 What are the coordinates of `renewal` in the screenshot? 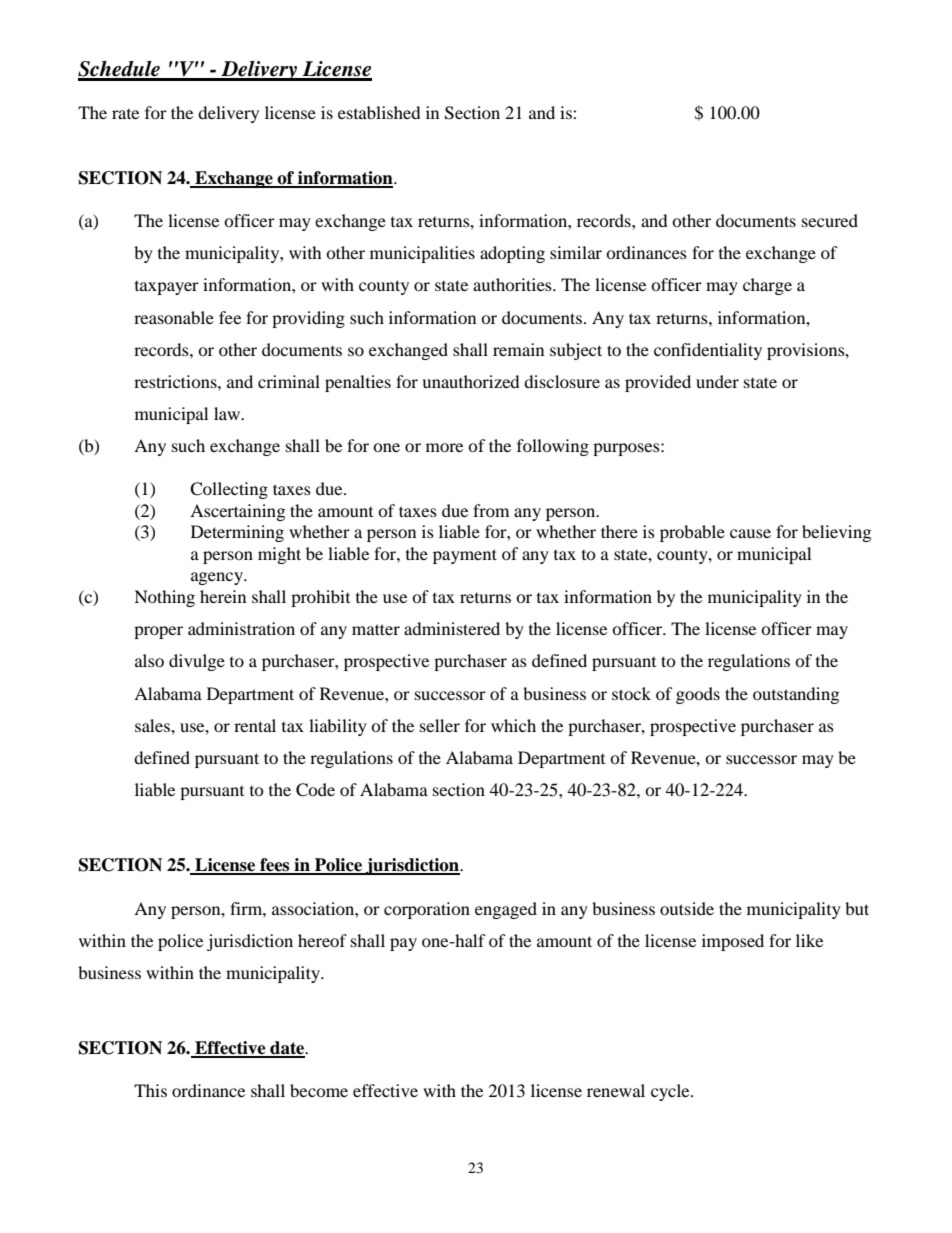 It's located at (616, 1090).
